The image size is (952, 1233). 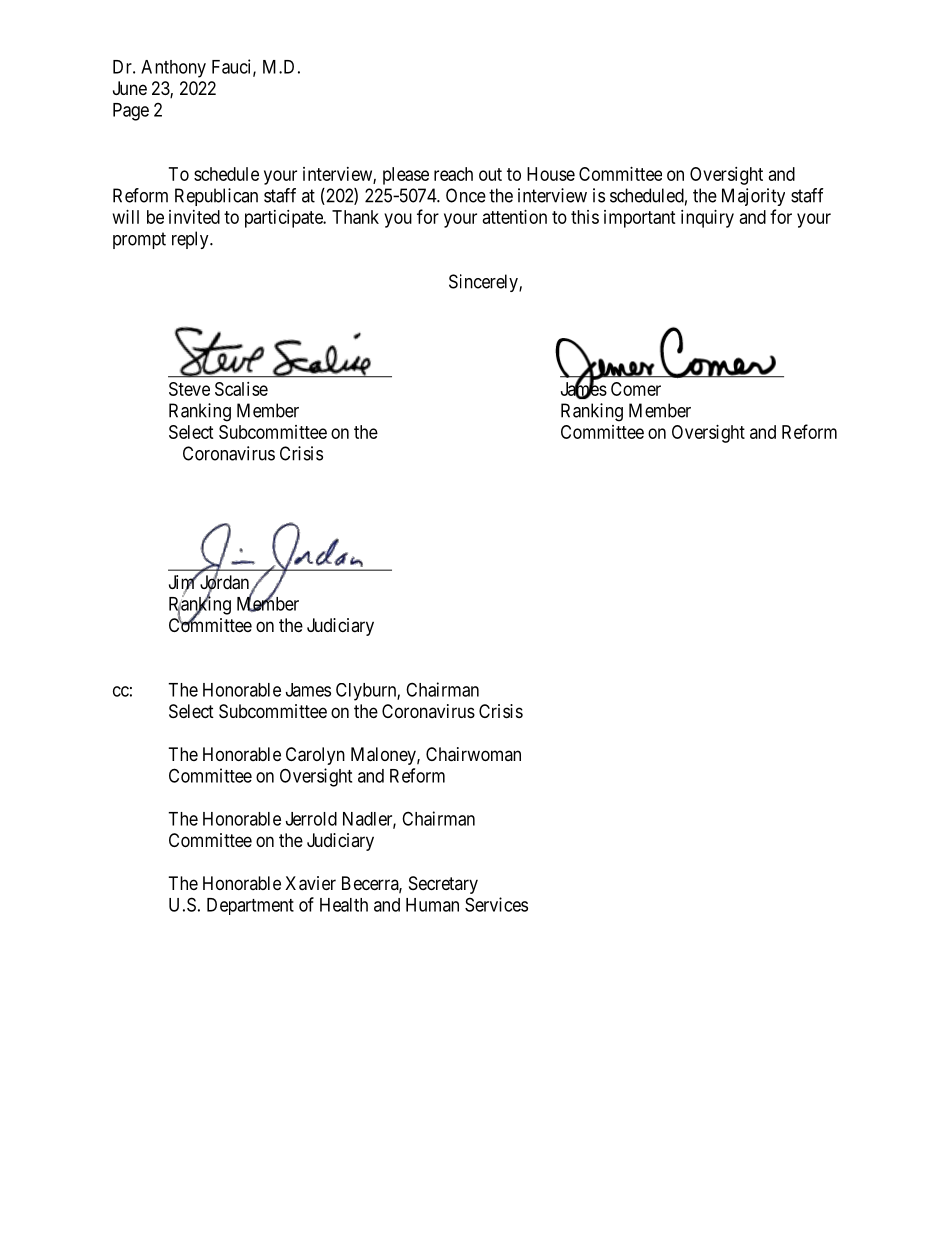 What do you see at coordinates (496, 904) in the screenshot?
I see `Services` at bounding box center [496, 904].
